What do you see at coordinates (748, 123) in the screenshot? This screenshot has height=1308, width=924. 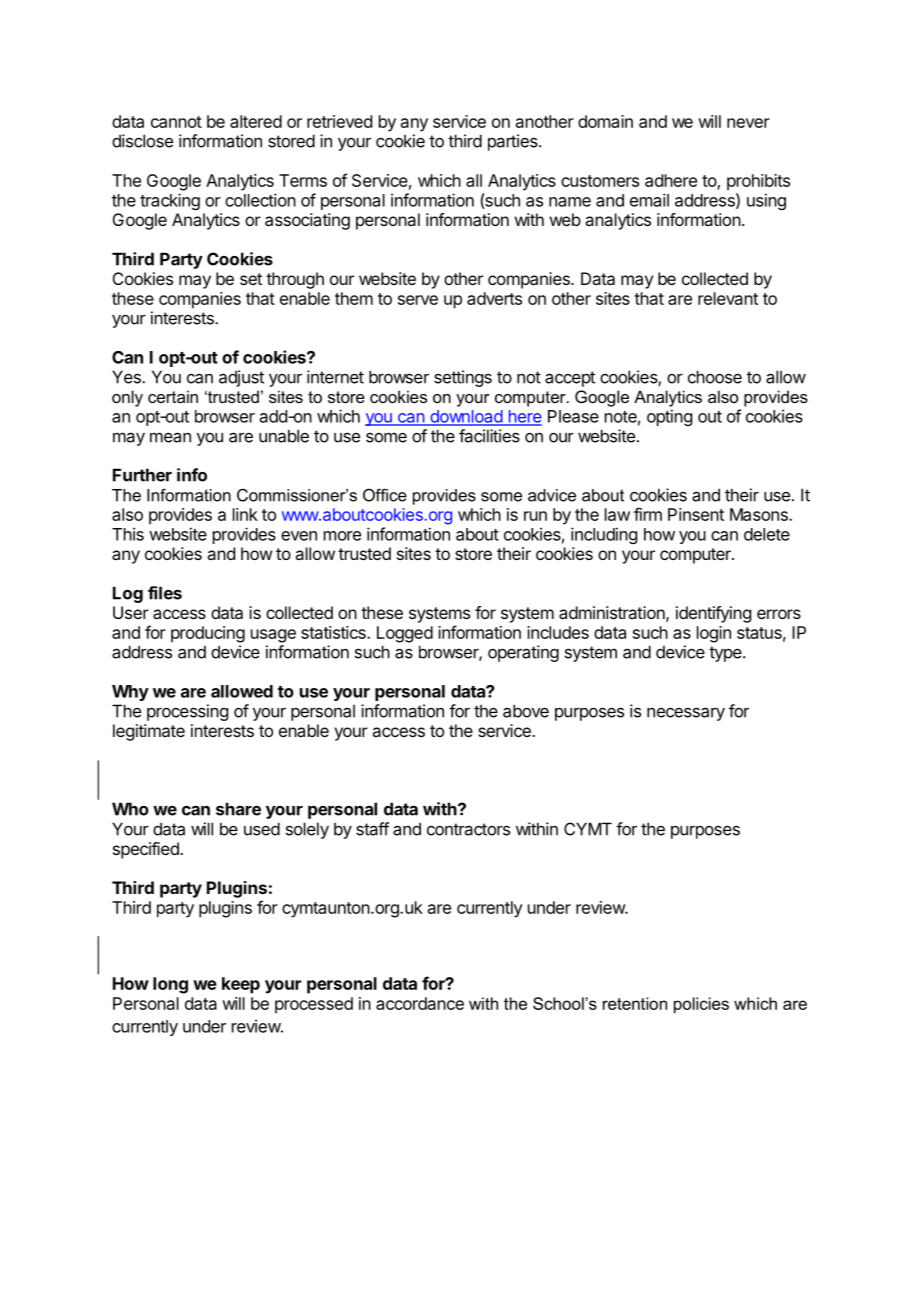 I see `never` at bounding box center [748, 123].
